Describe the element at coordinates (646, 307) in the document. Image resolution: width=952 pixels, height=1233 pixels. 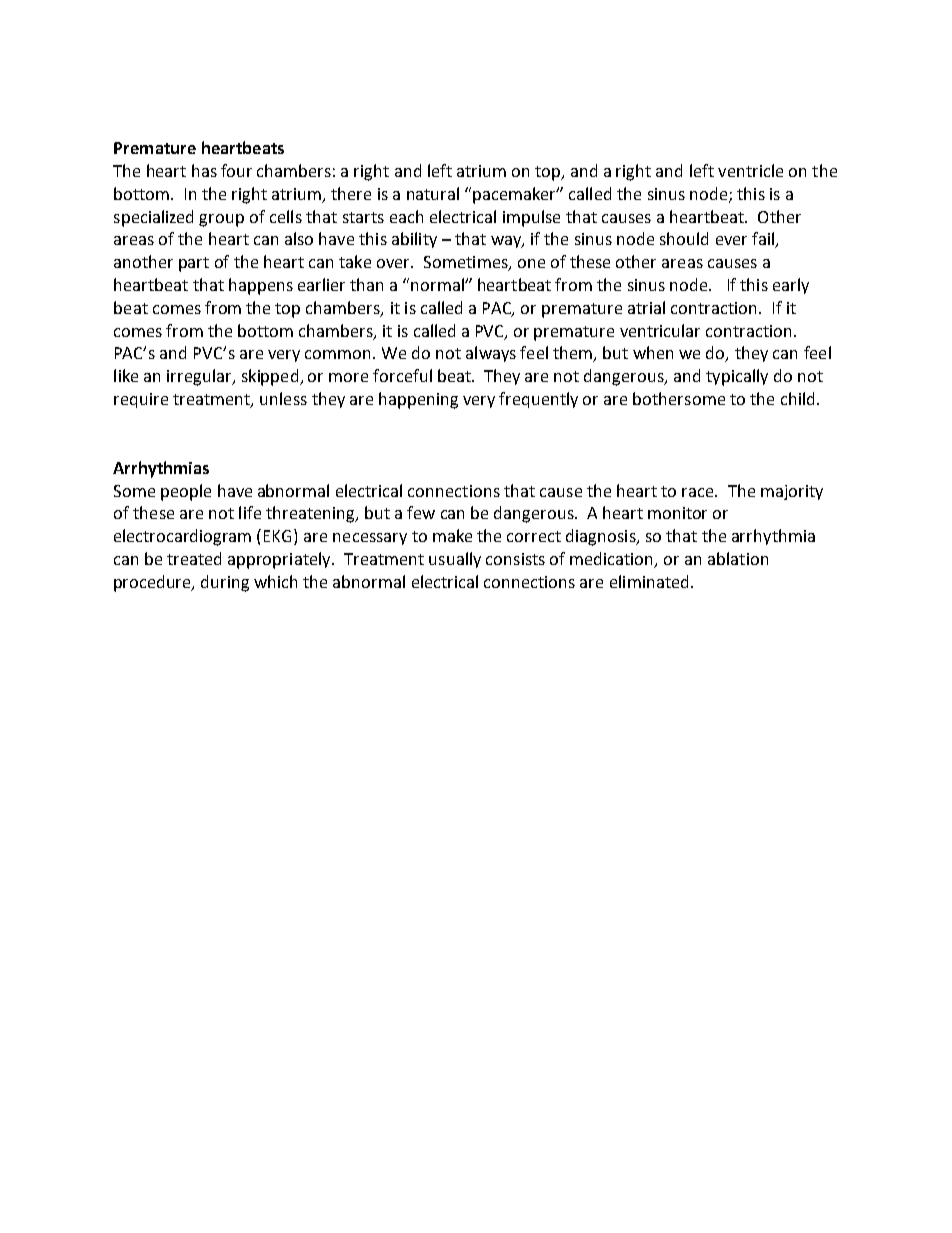
I see `atrial` at that location.
